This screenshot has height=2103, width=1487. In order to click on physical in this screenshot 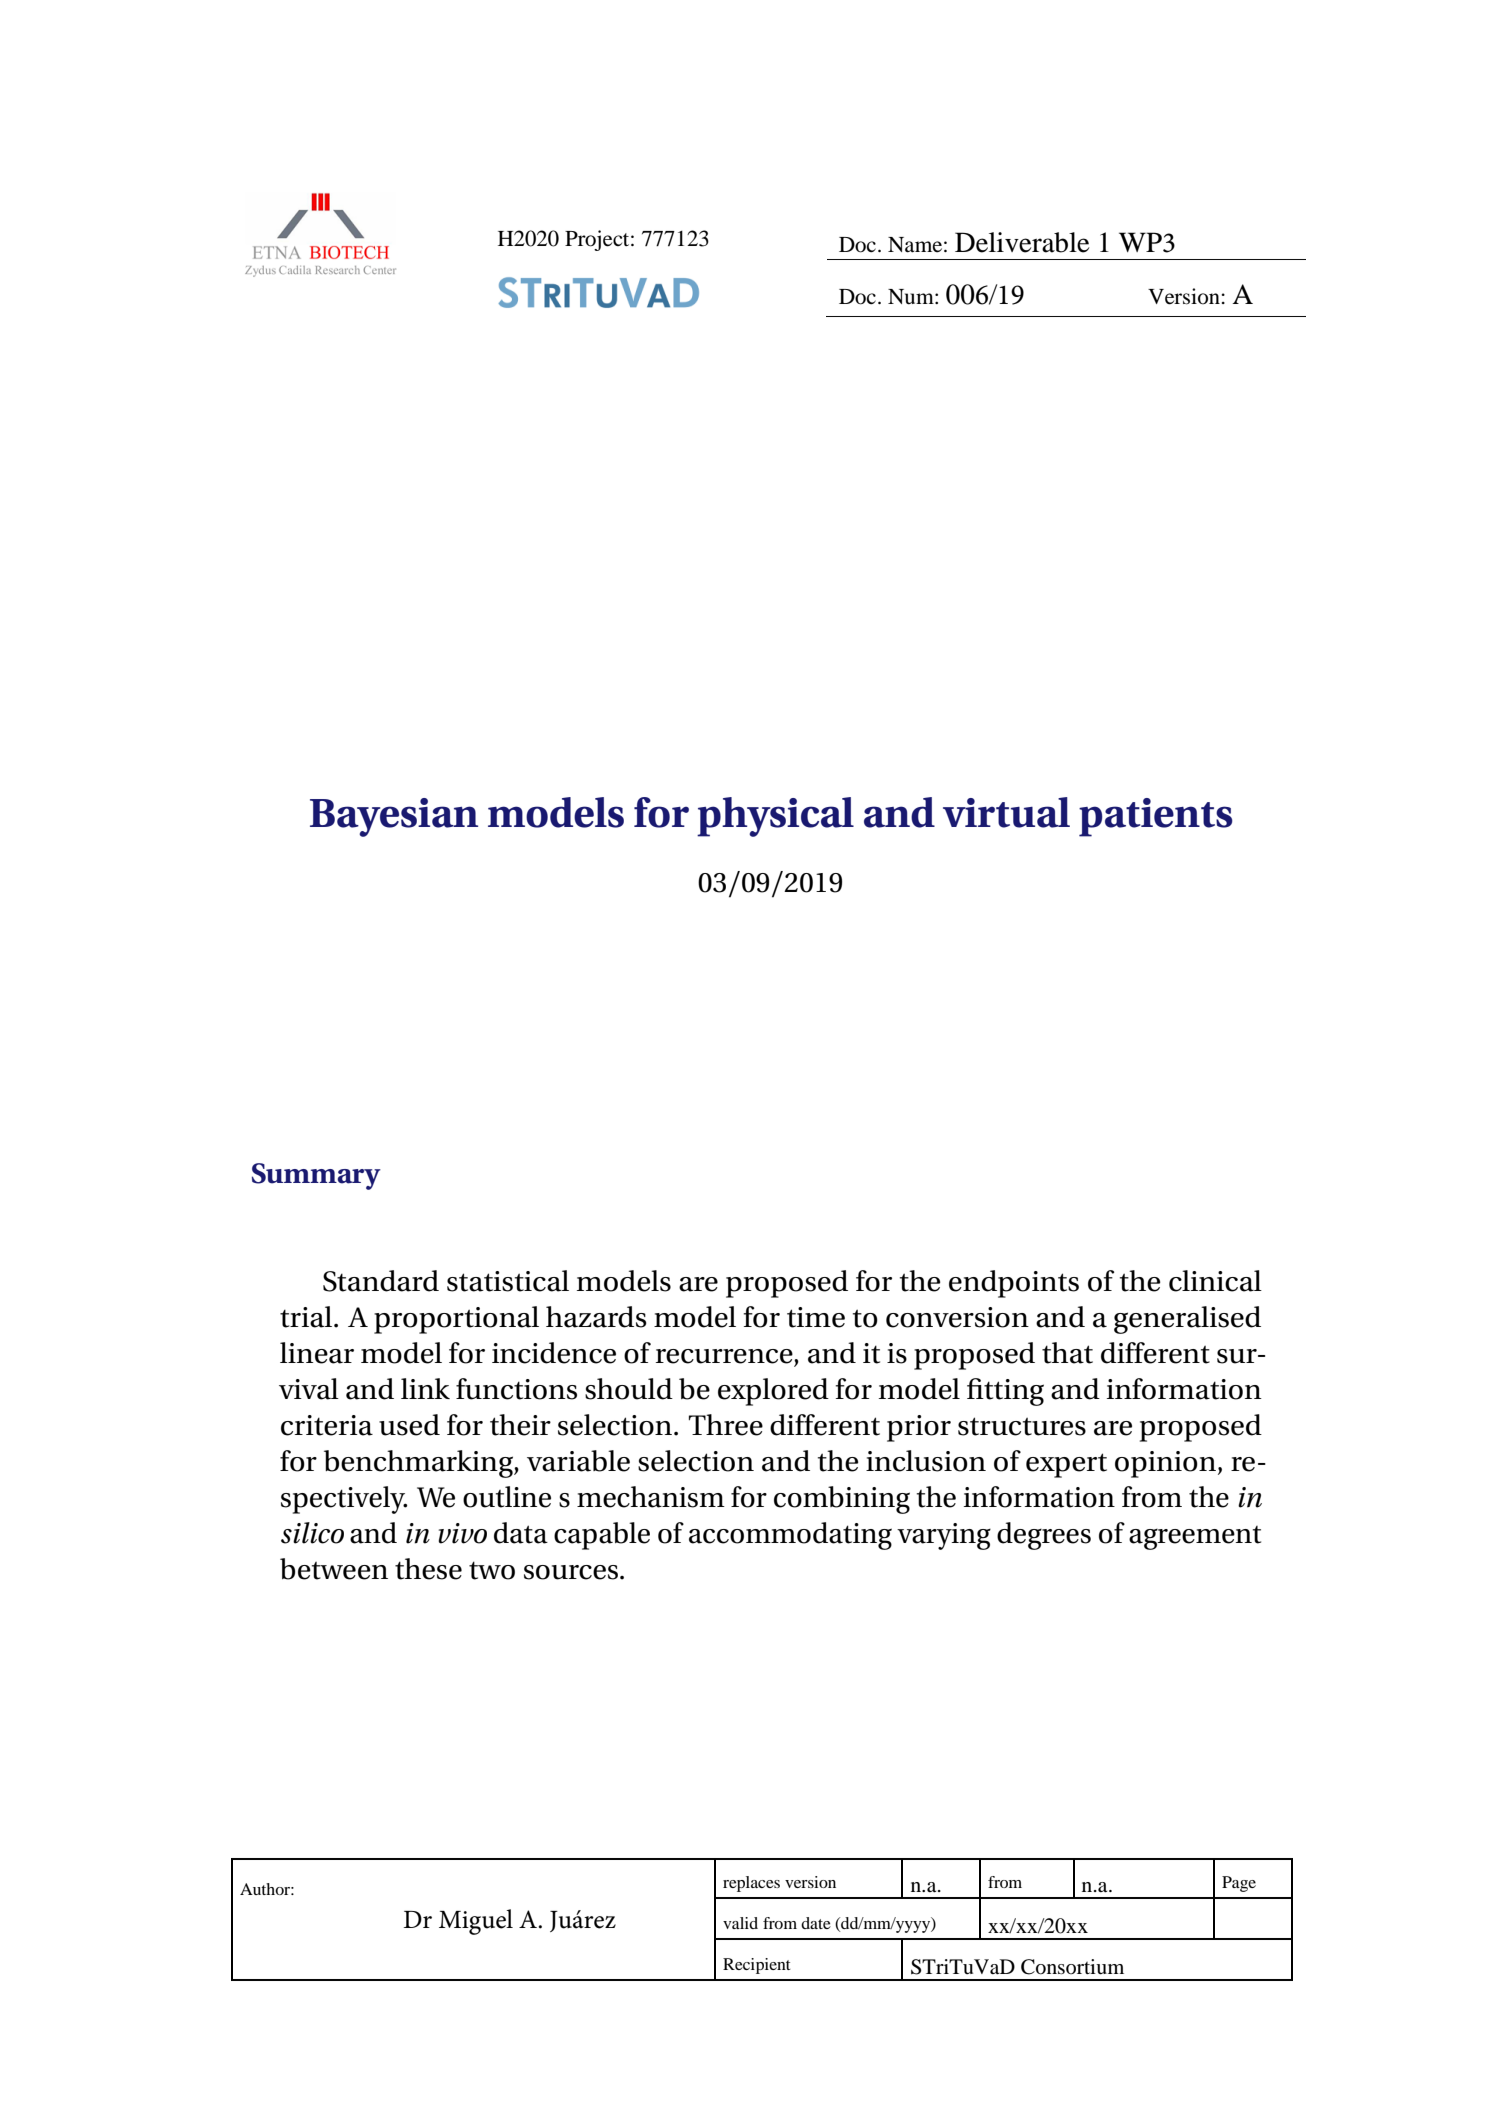, I will do `click(775, 817)`.
